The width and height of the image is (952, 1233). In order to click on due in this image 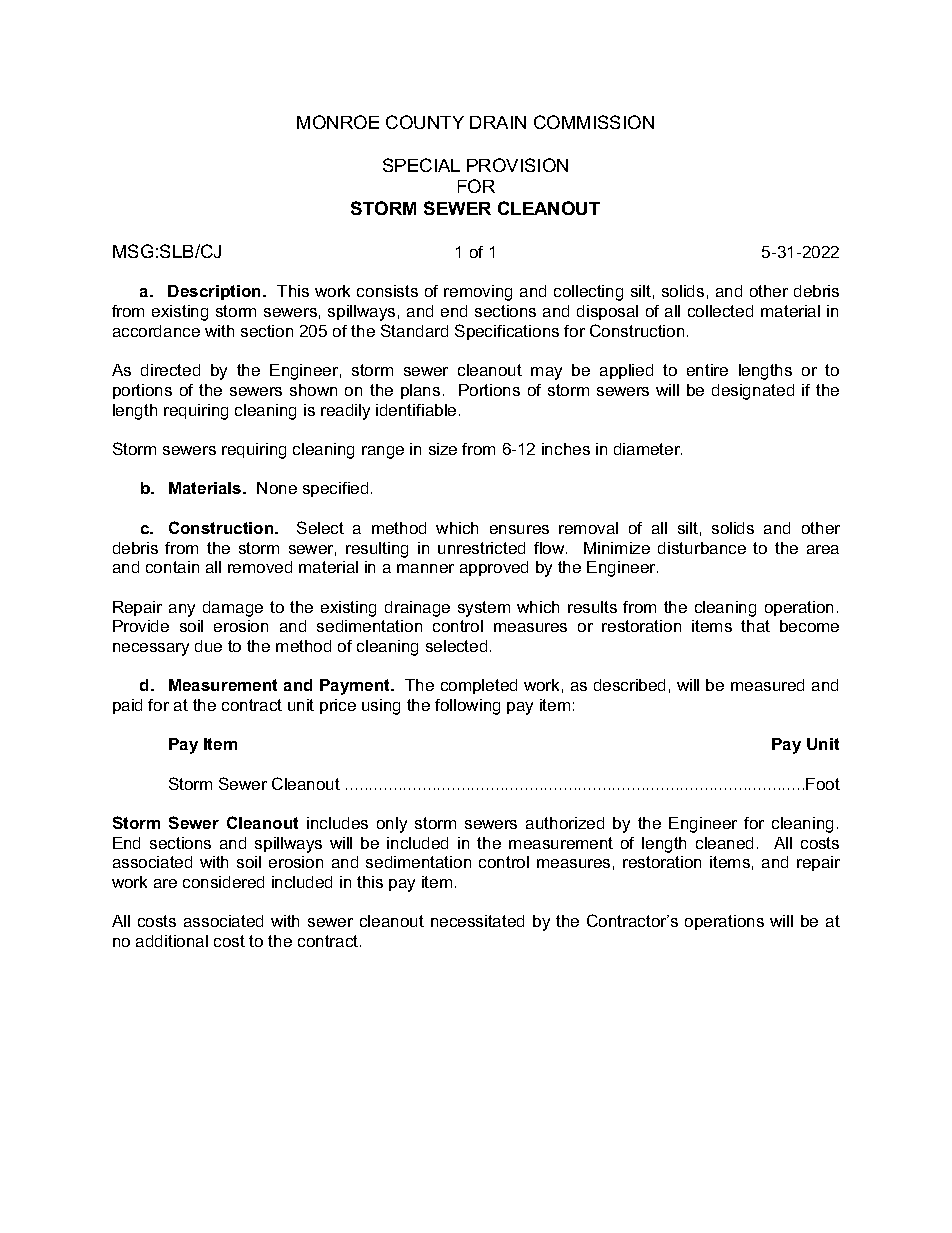, I will do `click(208, 646)`.
